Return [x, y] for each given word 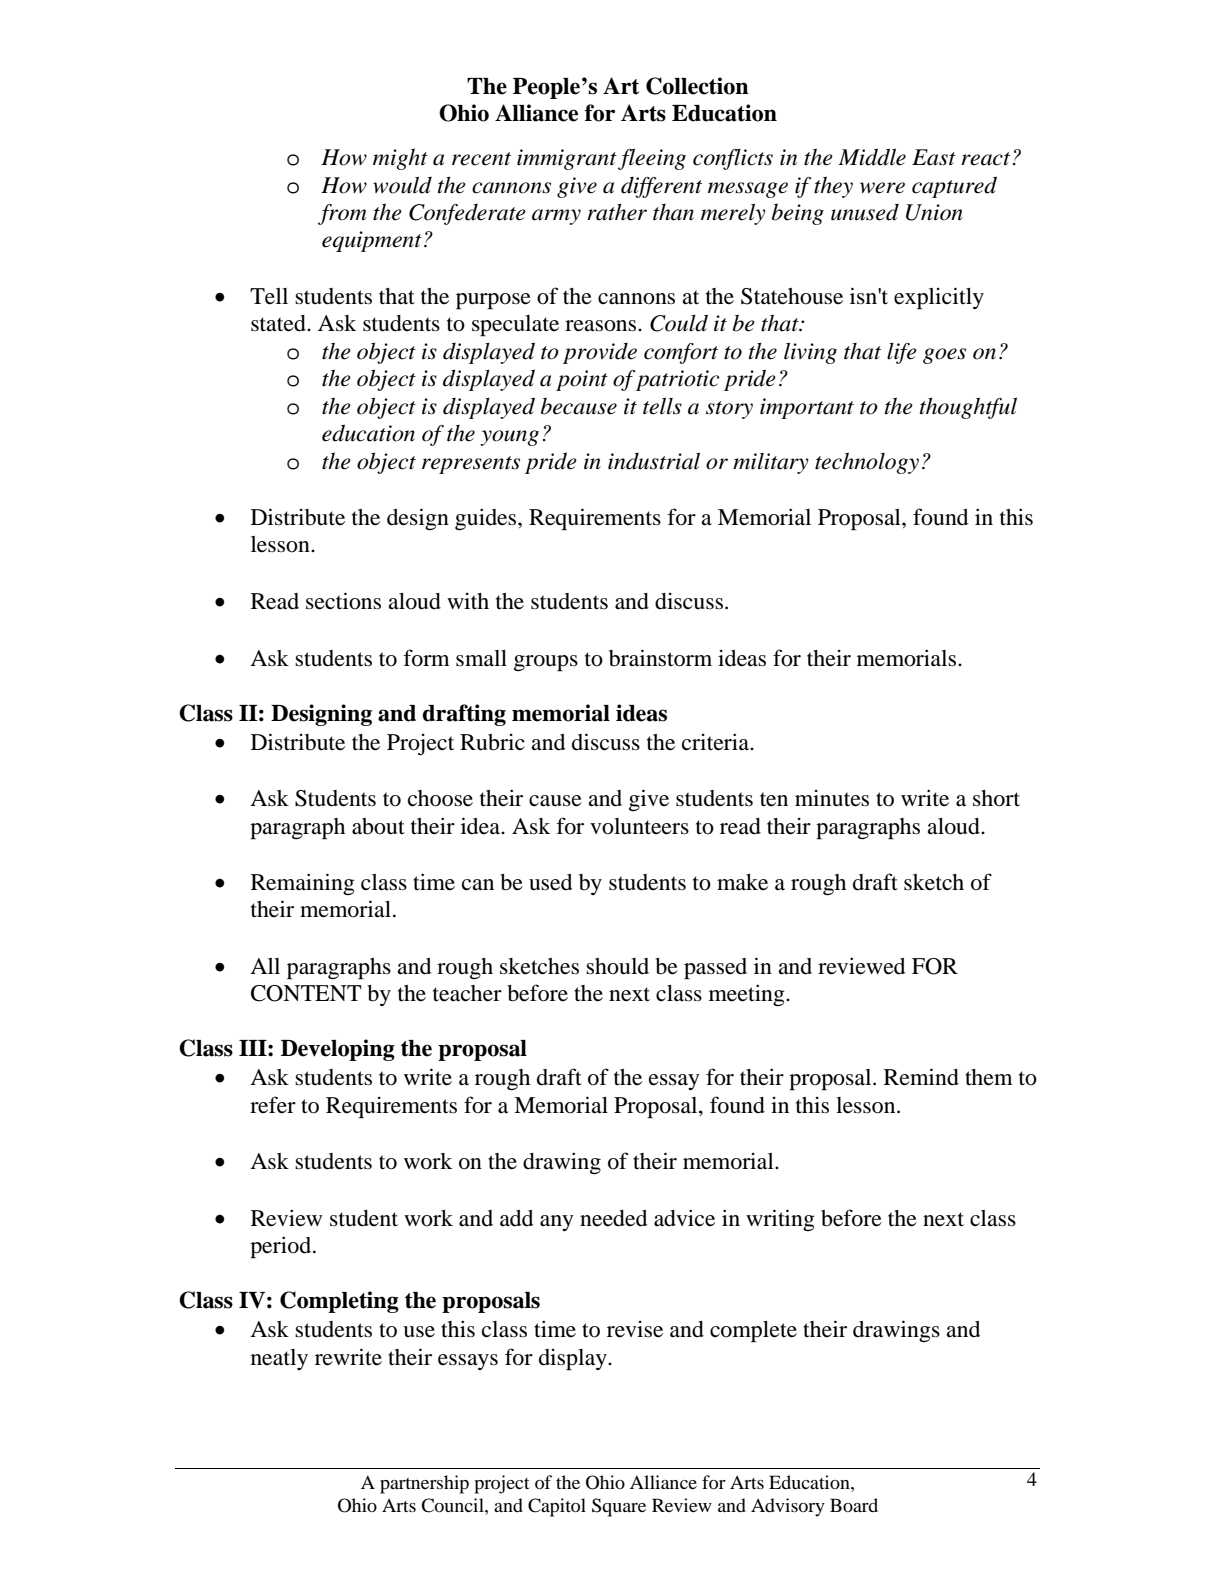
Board [854, 1505]
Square [619, 1507]
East [934, 157]
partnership [424, 1484]
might [400, 159]
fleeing [652, 159]
